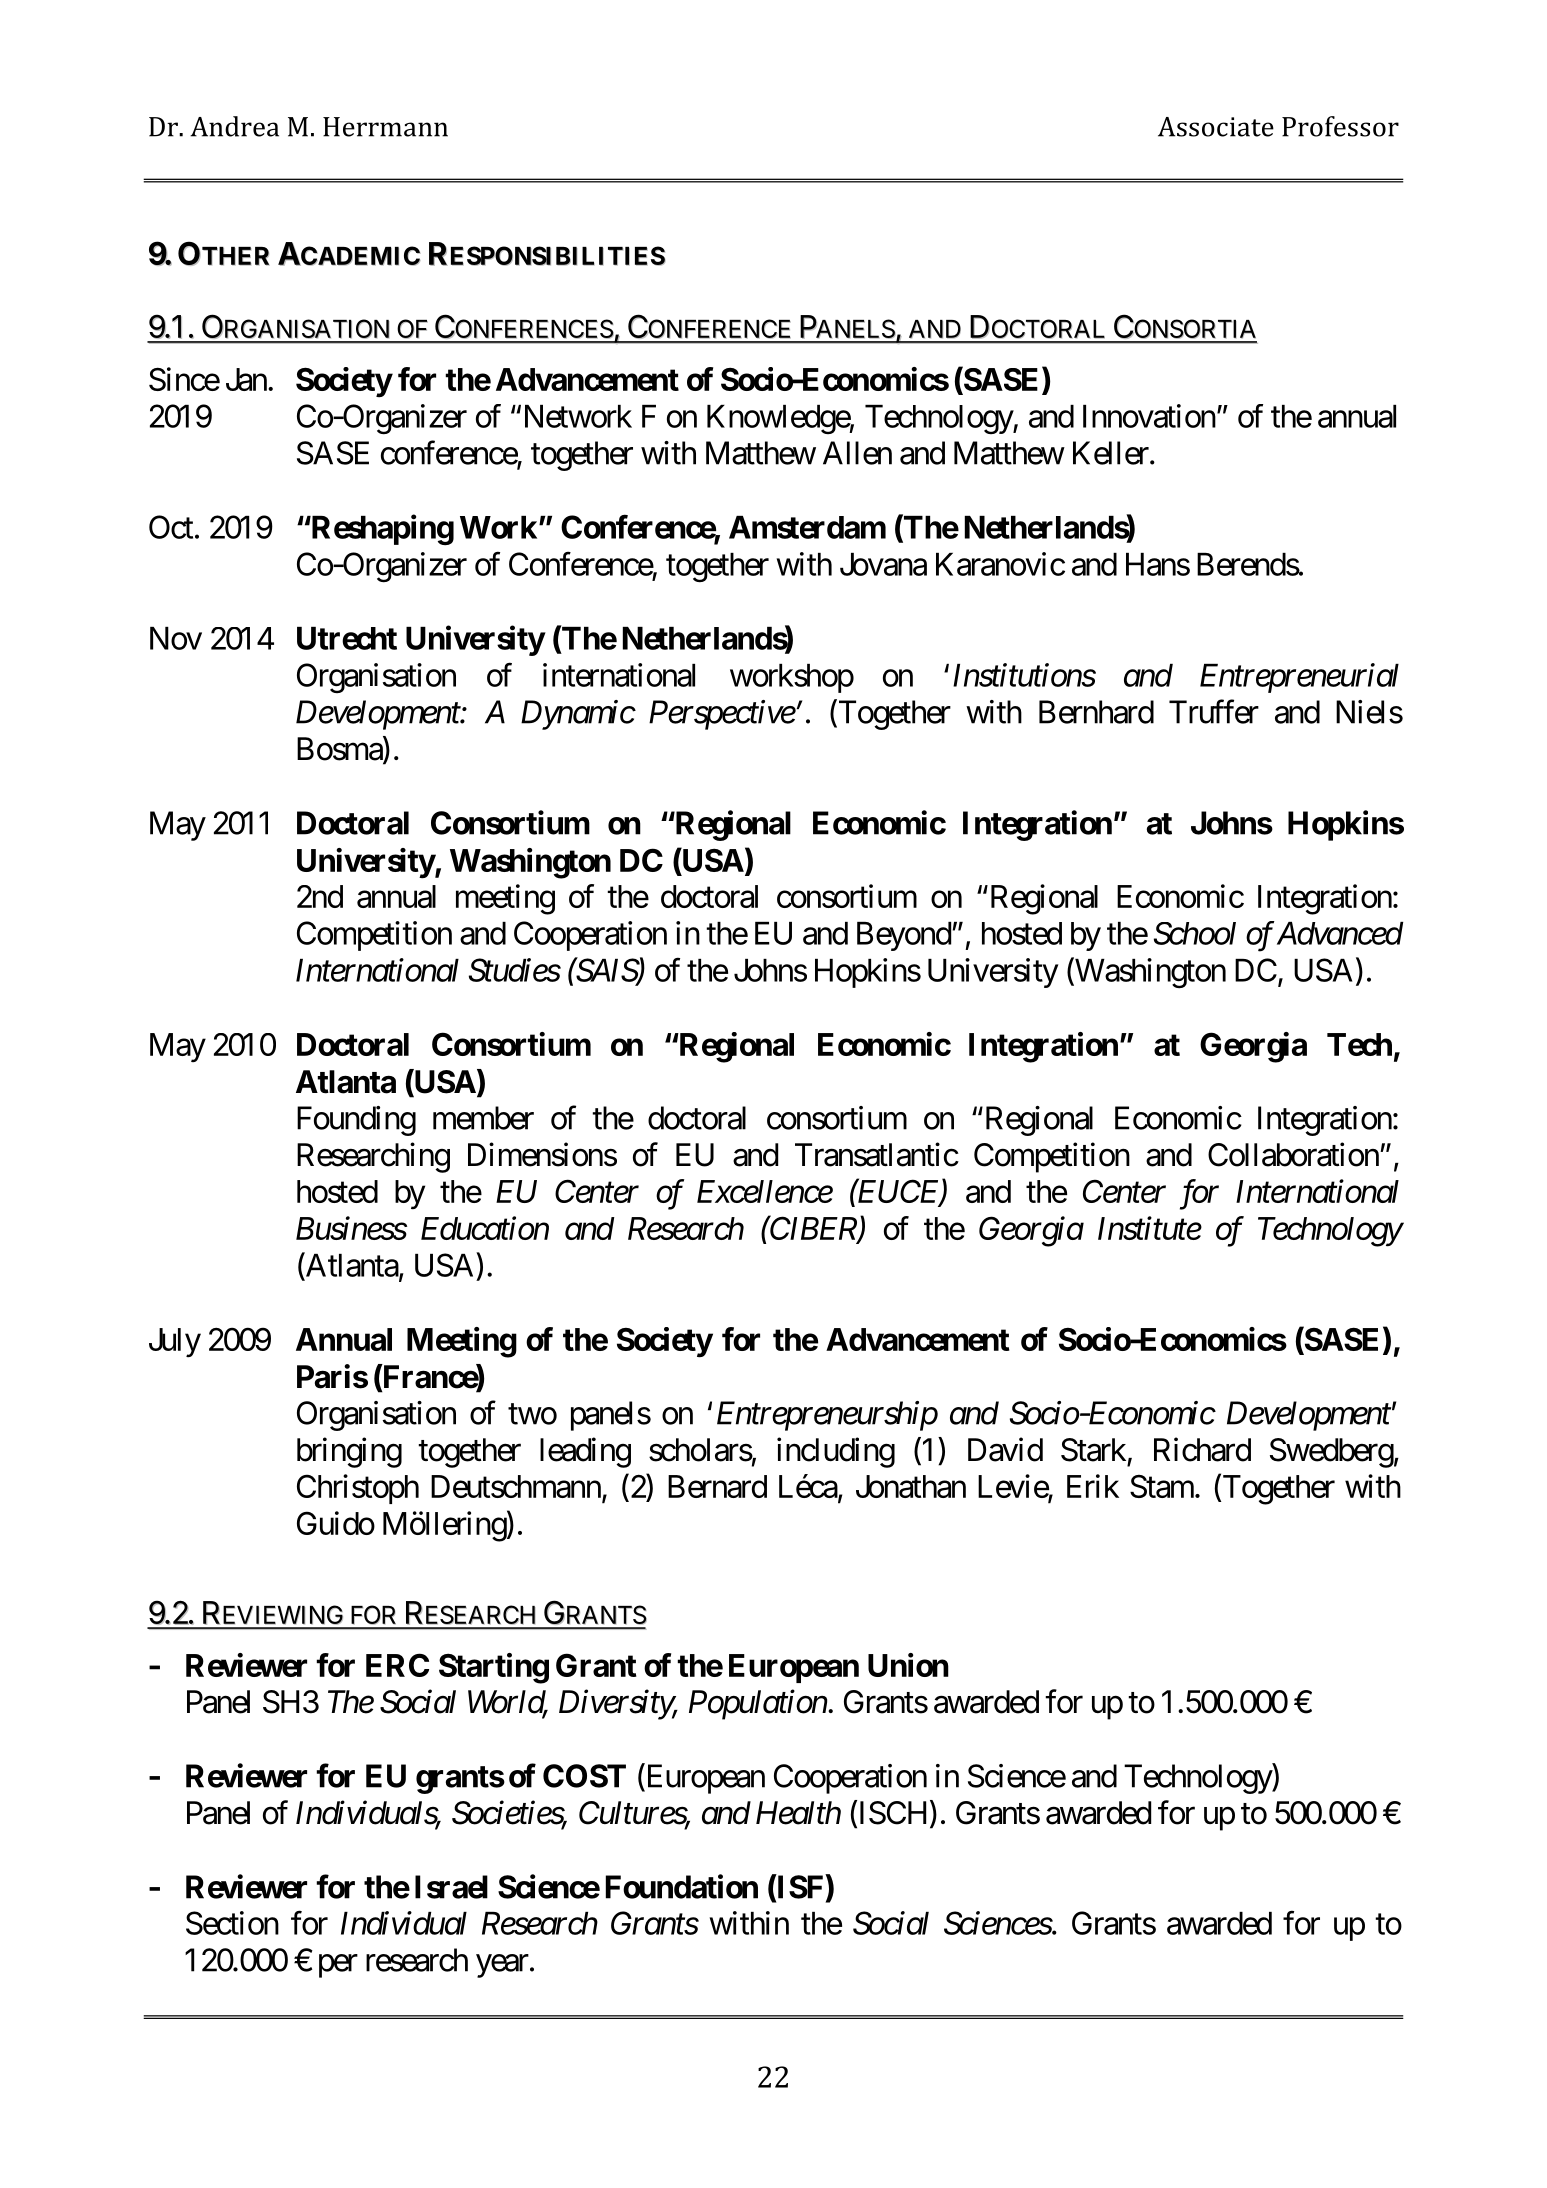  Describe the element at coordinates (246, 379) in the screenshot. I see `Jan` at that location.
